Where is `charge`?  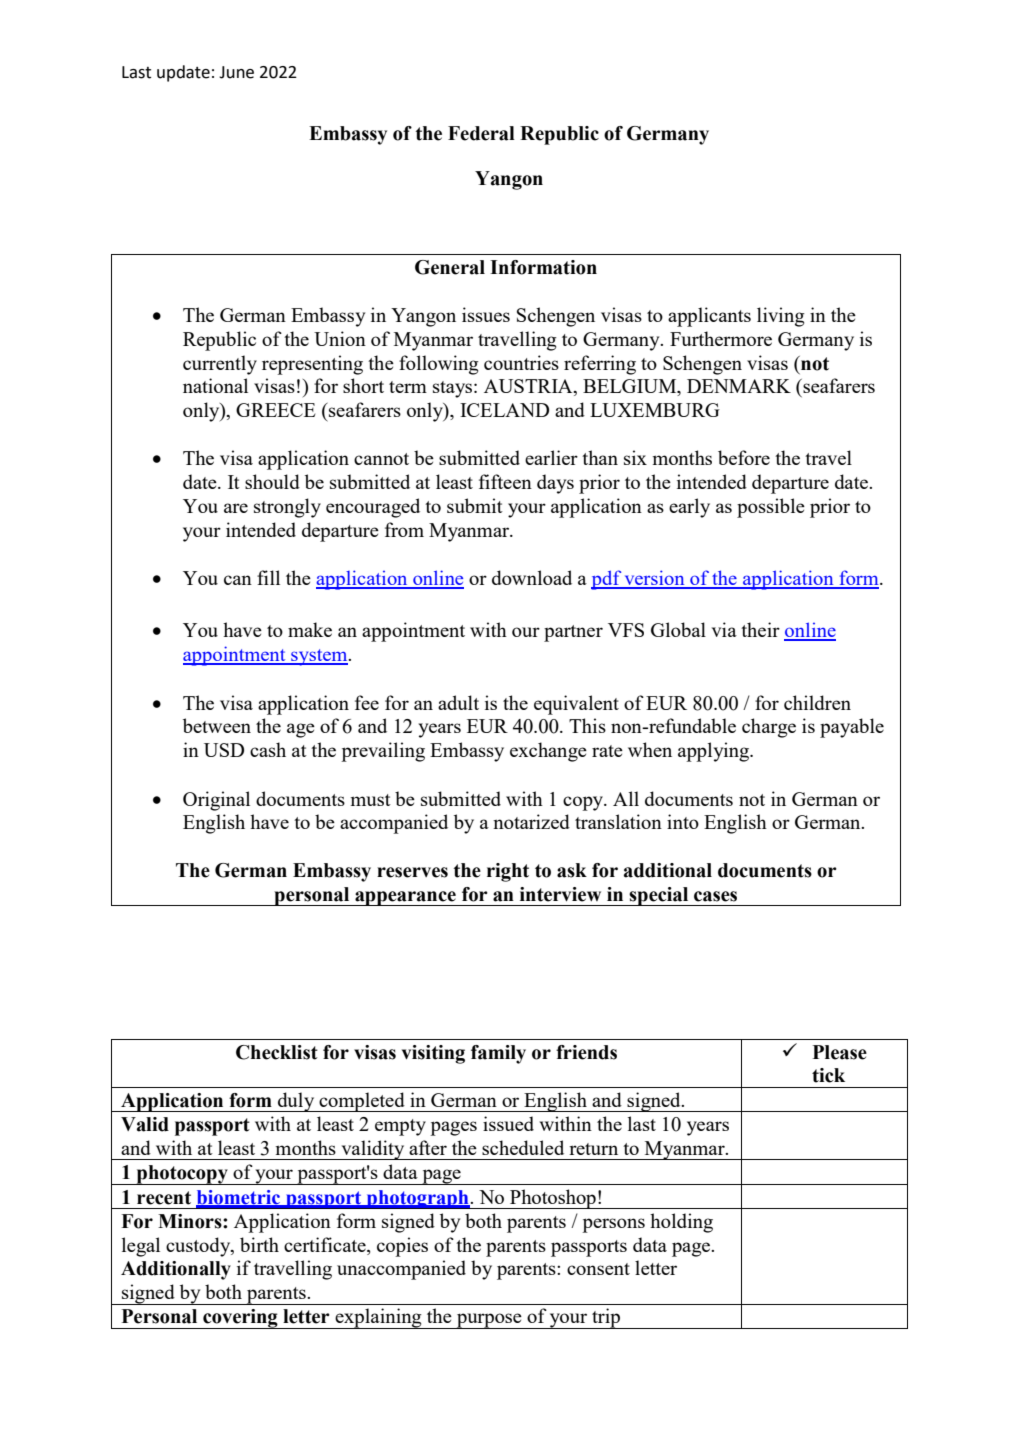 charge is located at coordinates (769, 728).
